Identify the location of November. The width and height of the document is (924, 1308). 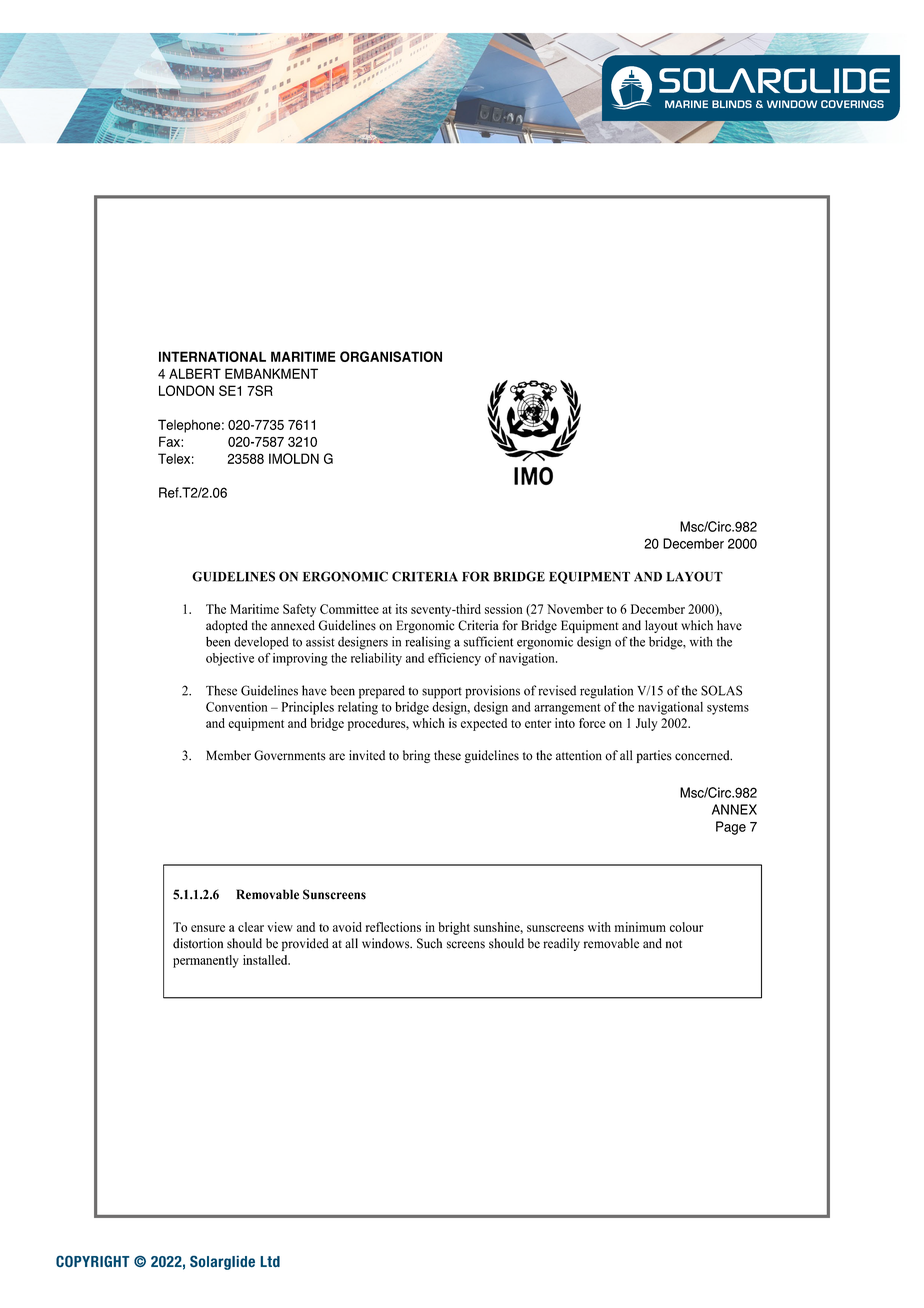
(575, 609).
